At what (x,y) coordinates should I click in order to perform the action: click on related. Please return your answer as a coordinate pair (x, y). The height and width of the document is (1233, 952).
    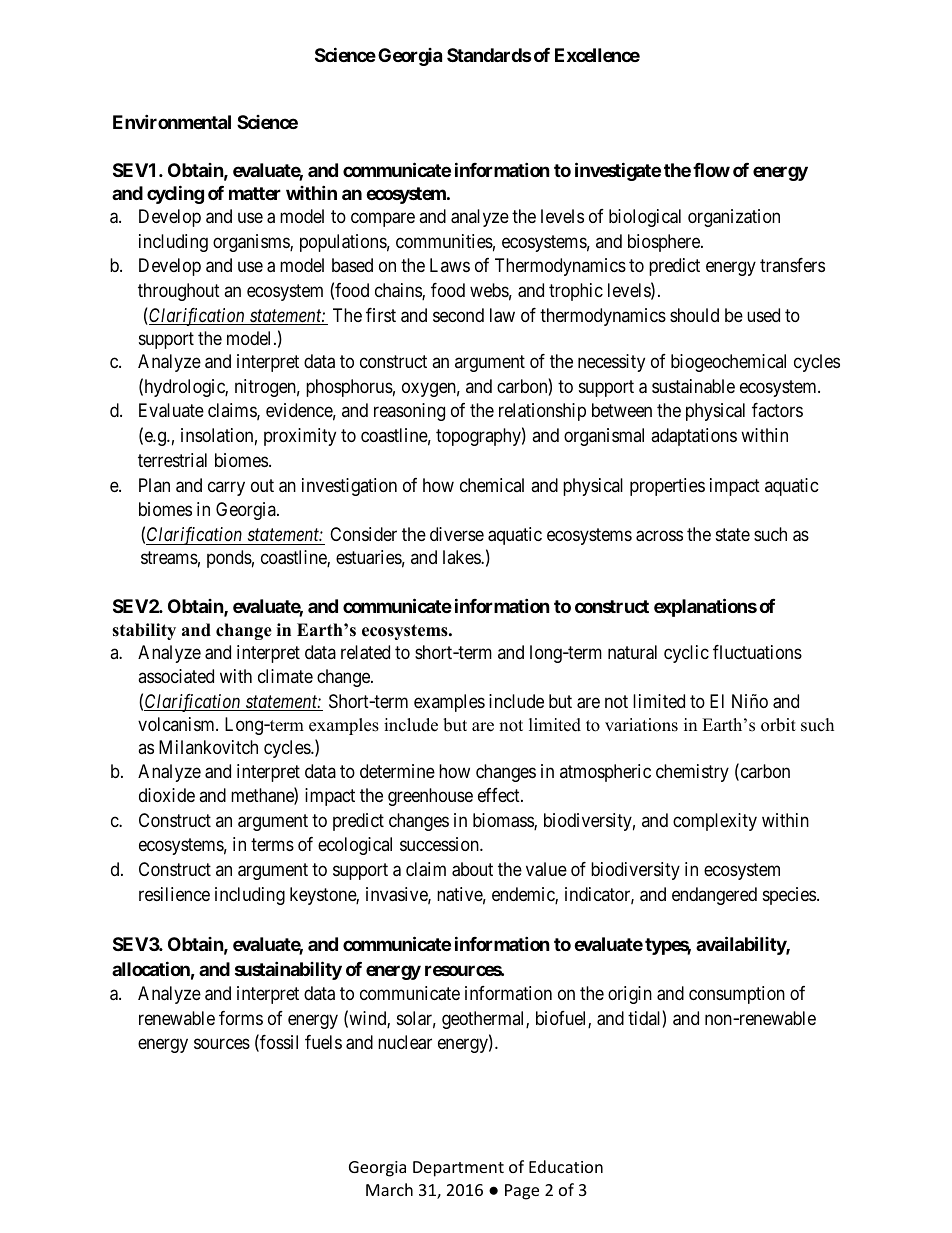
    Looking at the image, I should click on (365, 652).
